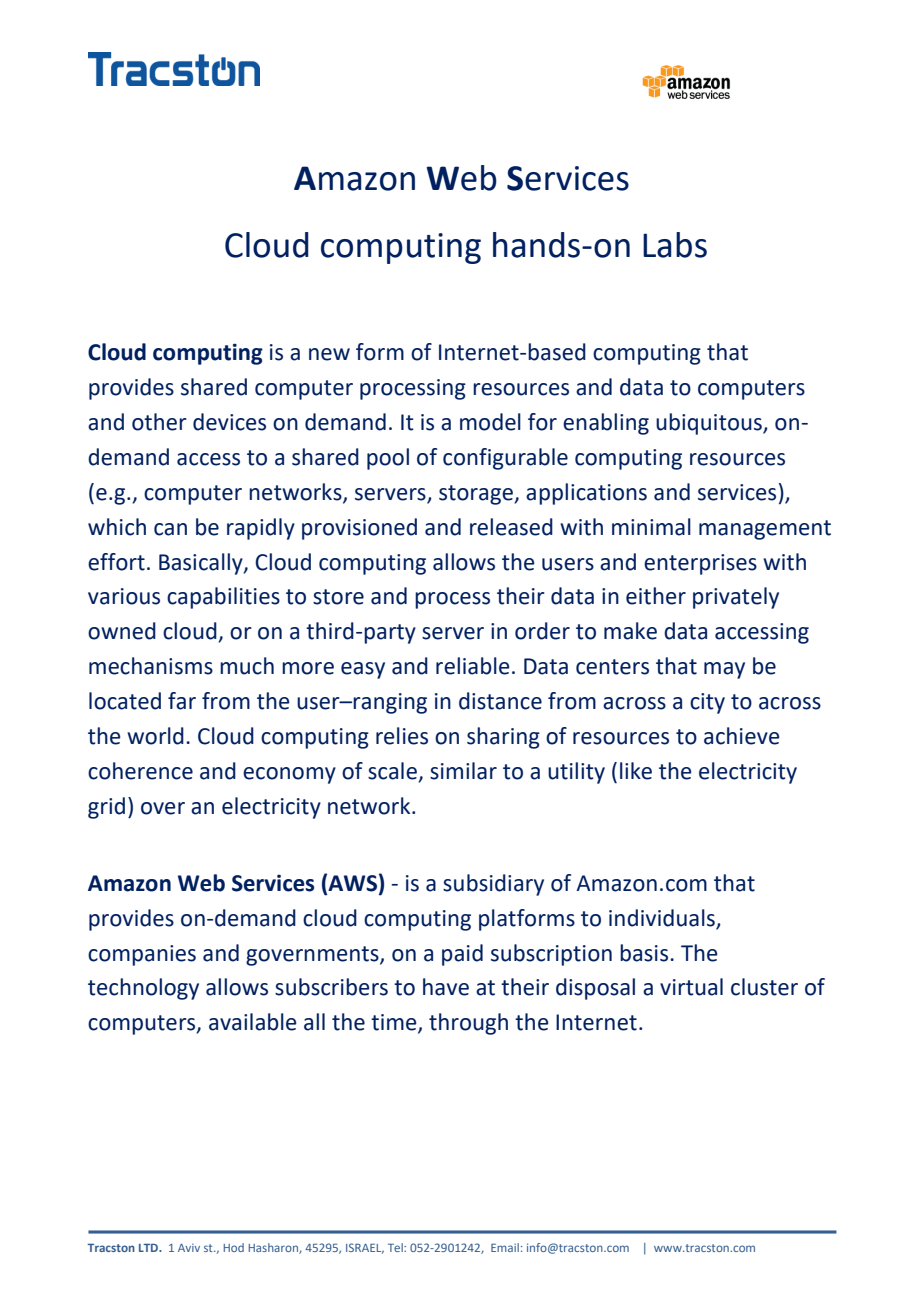  Describe the element at coordinates (446, 987) in the image. I see `have` at that location.
